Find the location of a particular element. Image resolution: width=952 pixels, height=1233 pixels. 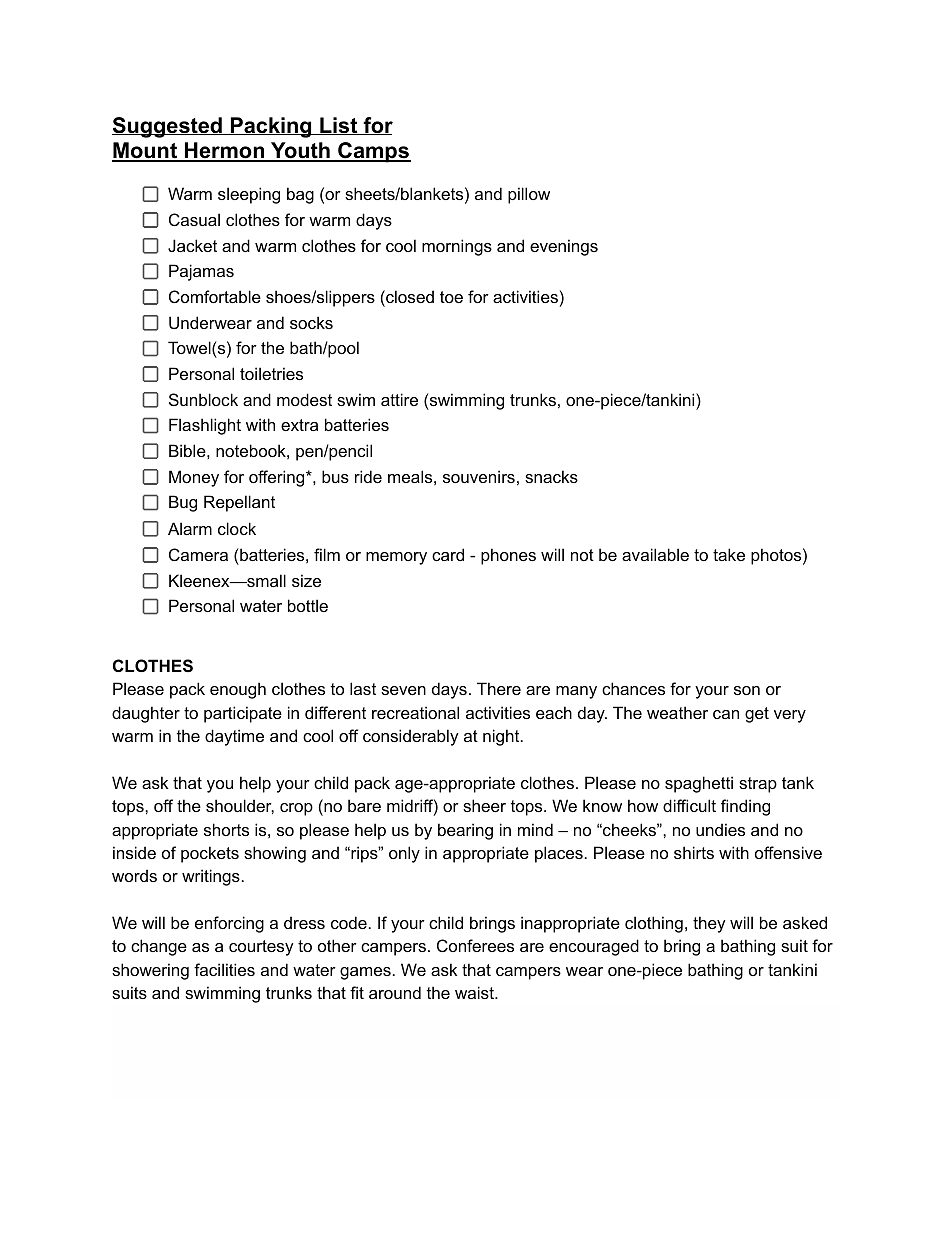

waist is located at coordinates (475, 992).
